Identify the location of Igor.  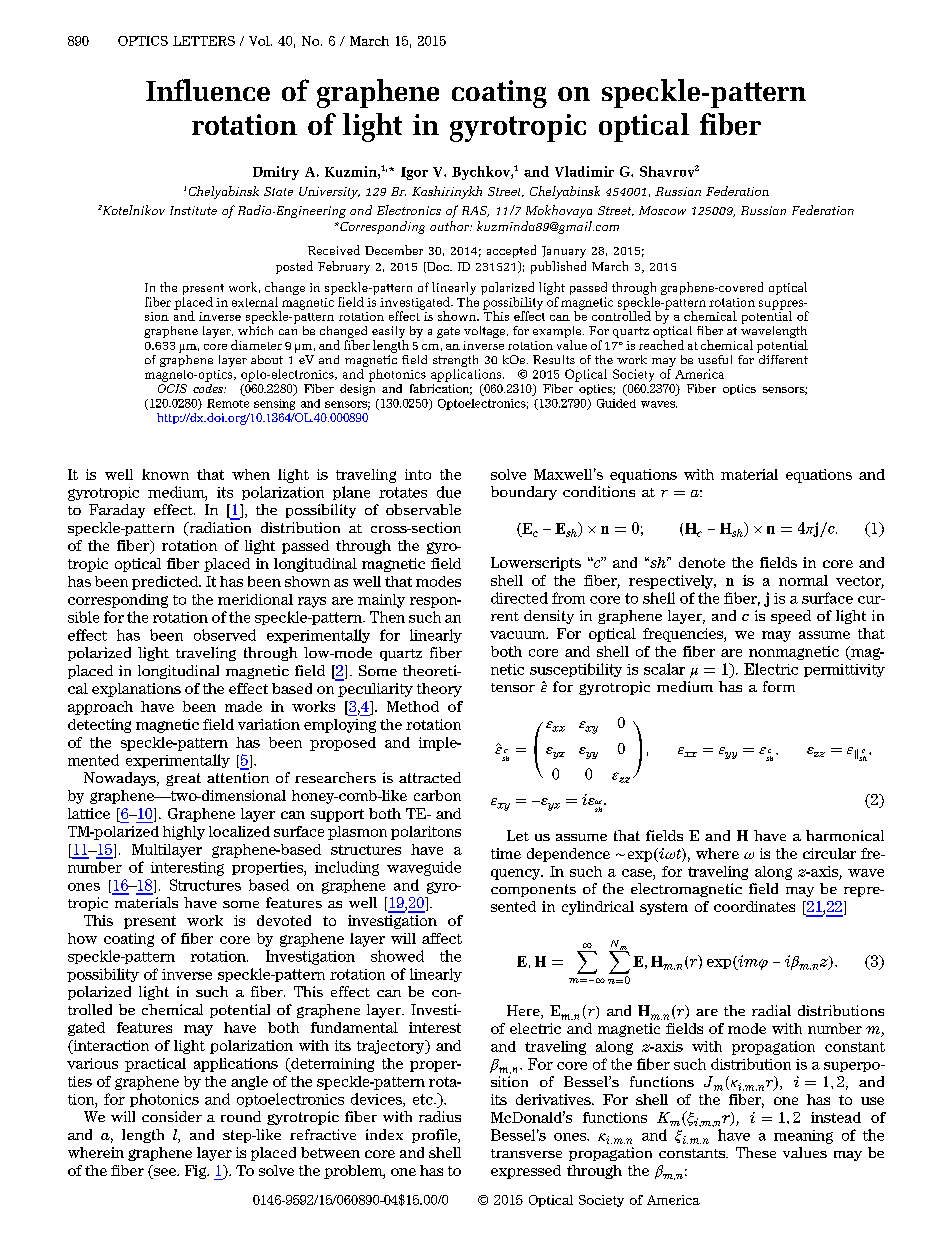
(414, 173).
